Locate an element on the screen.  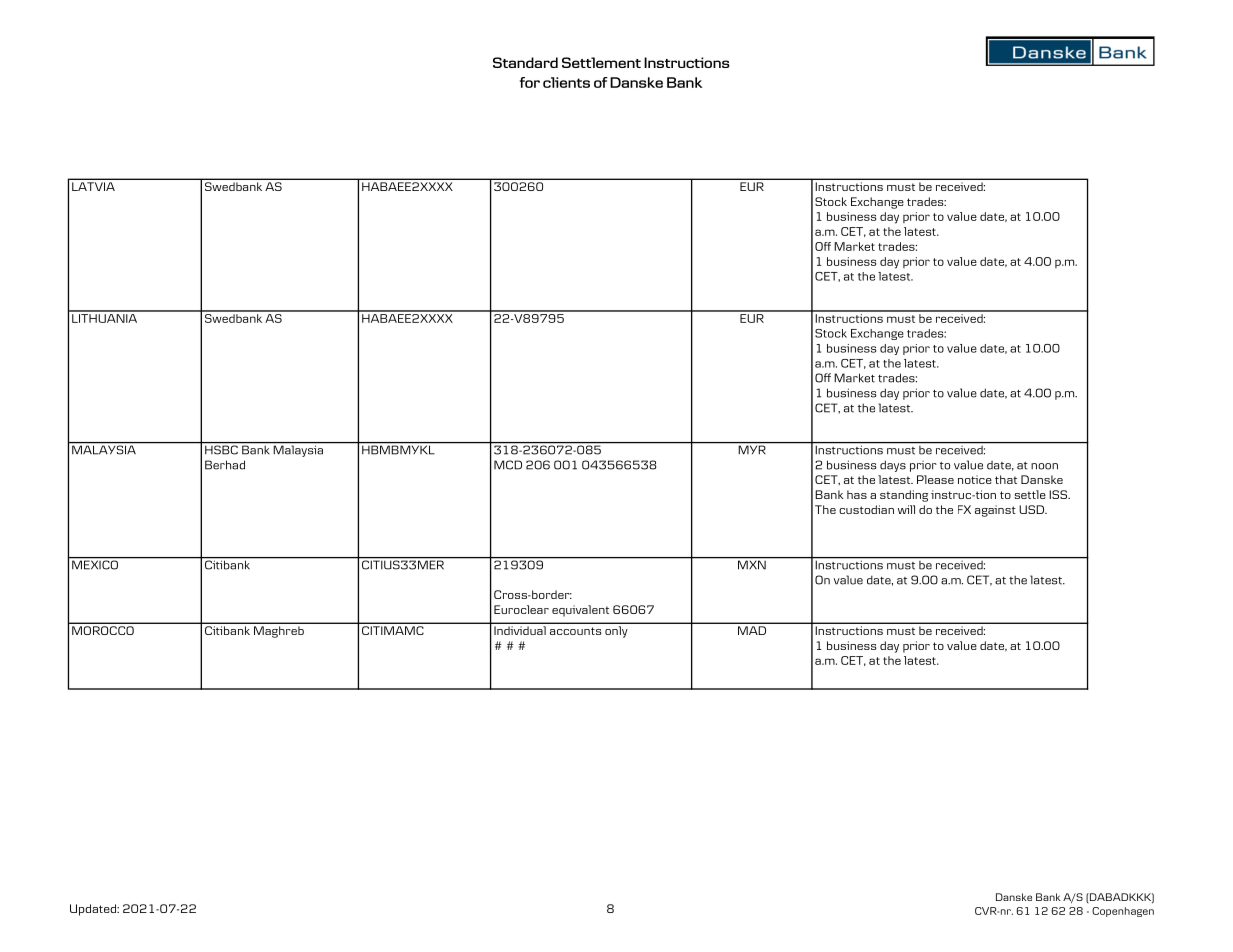
MCD is located at coordinates (508, 465).
